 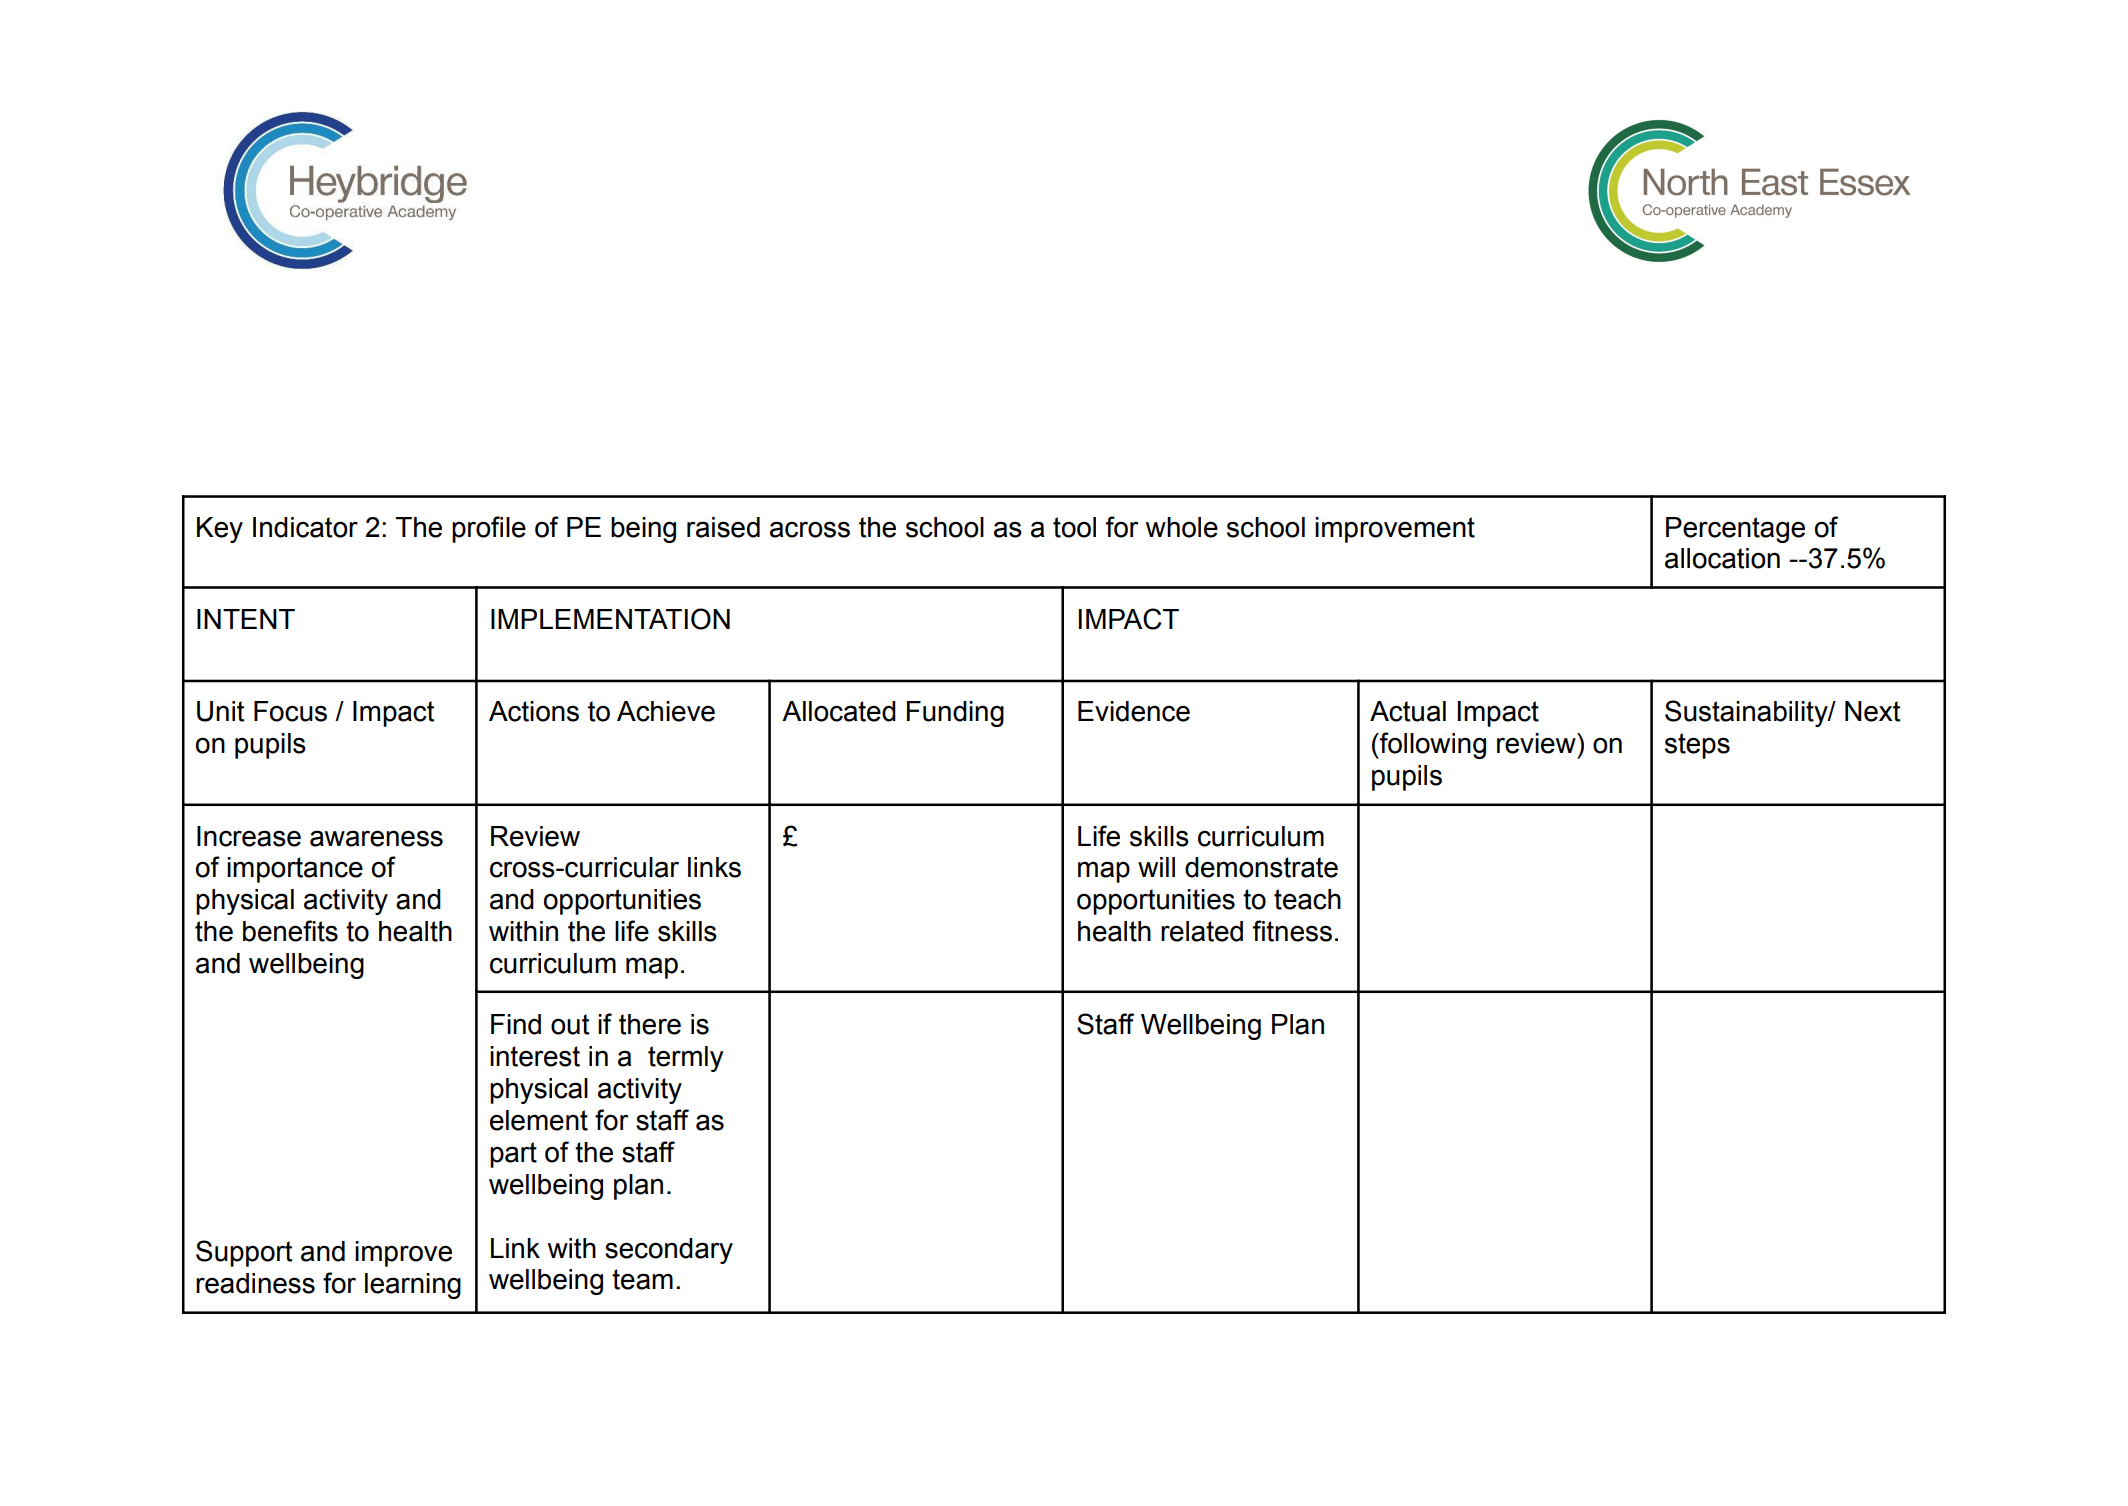 What do you see at coordinates (489, 529) in the page?
I see `profile` at bounding box center [489, 529].
